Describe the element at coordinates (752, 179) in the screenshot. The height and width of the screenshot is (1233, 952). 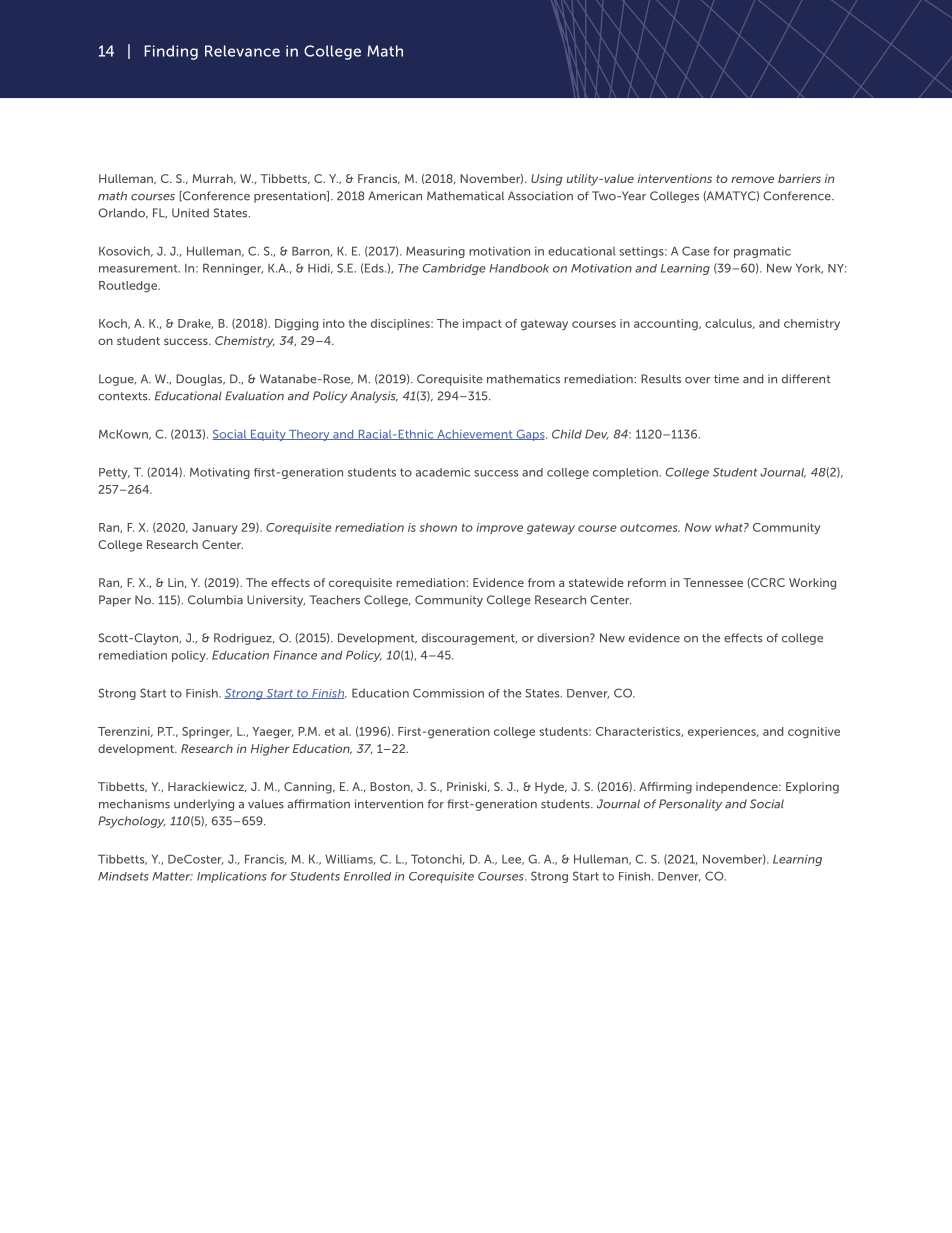
I see `remove` at that location.
